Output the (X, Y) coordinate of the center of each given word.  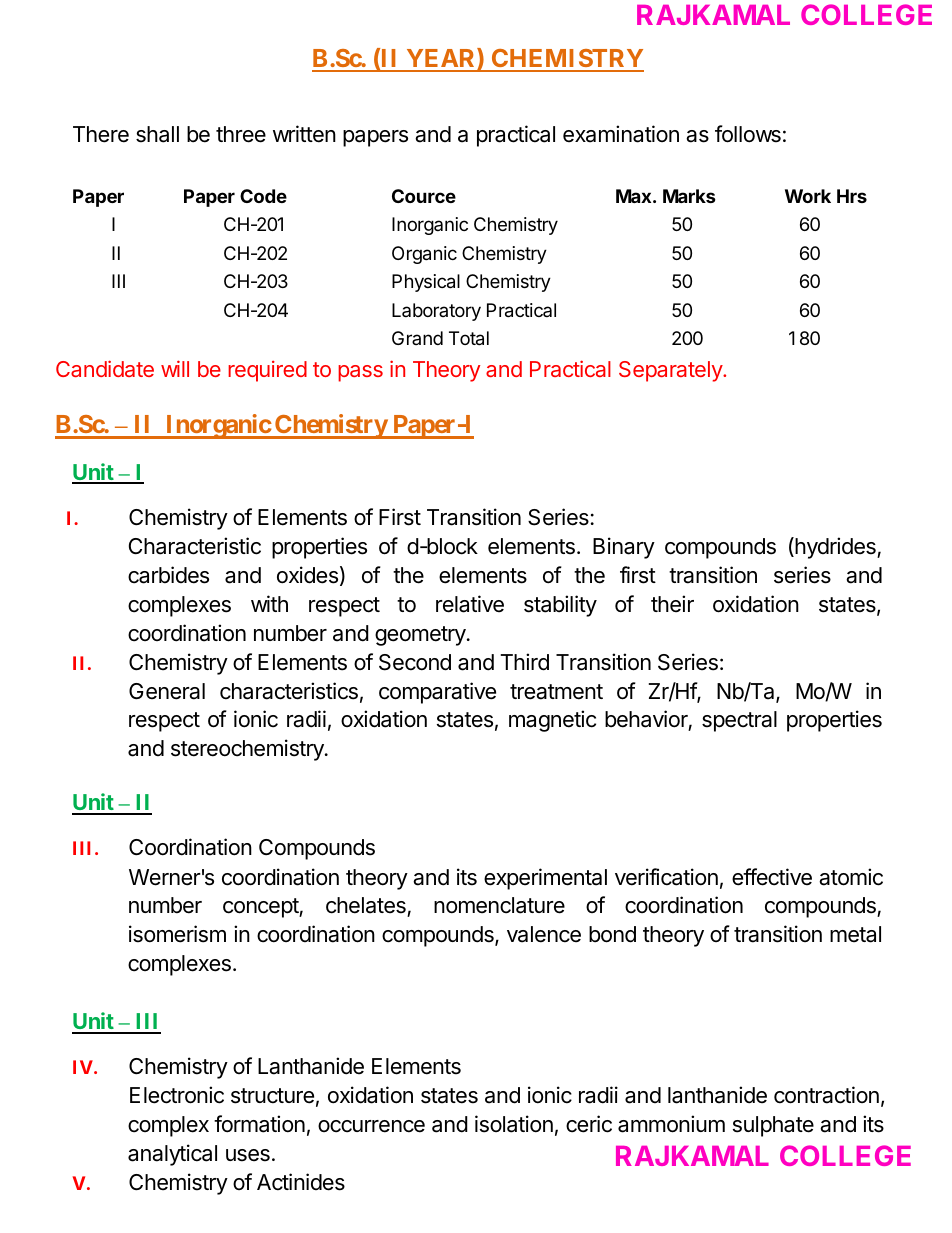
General (167, 691)
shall (157, 134)
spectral (739, 721)
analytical (172, 1155)
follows (748, 134)
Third (525, 662)
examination (621, 134)
